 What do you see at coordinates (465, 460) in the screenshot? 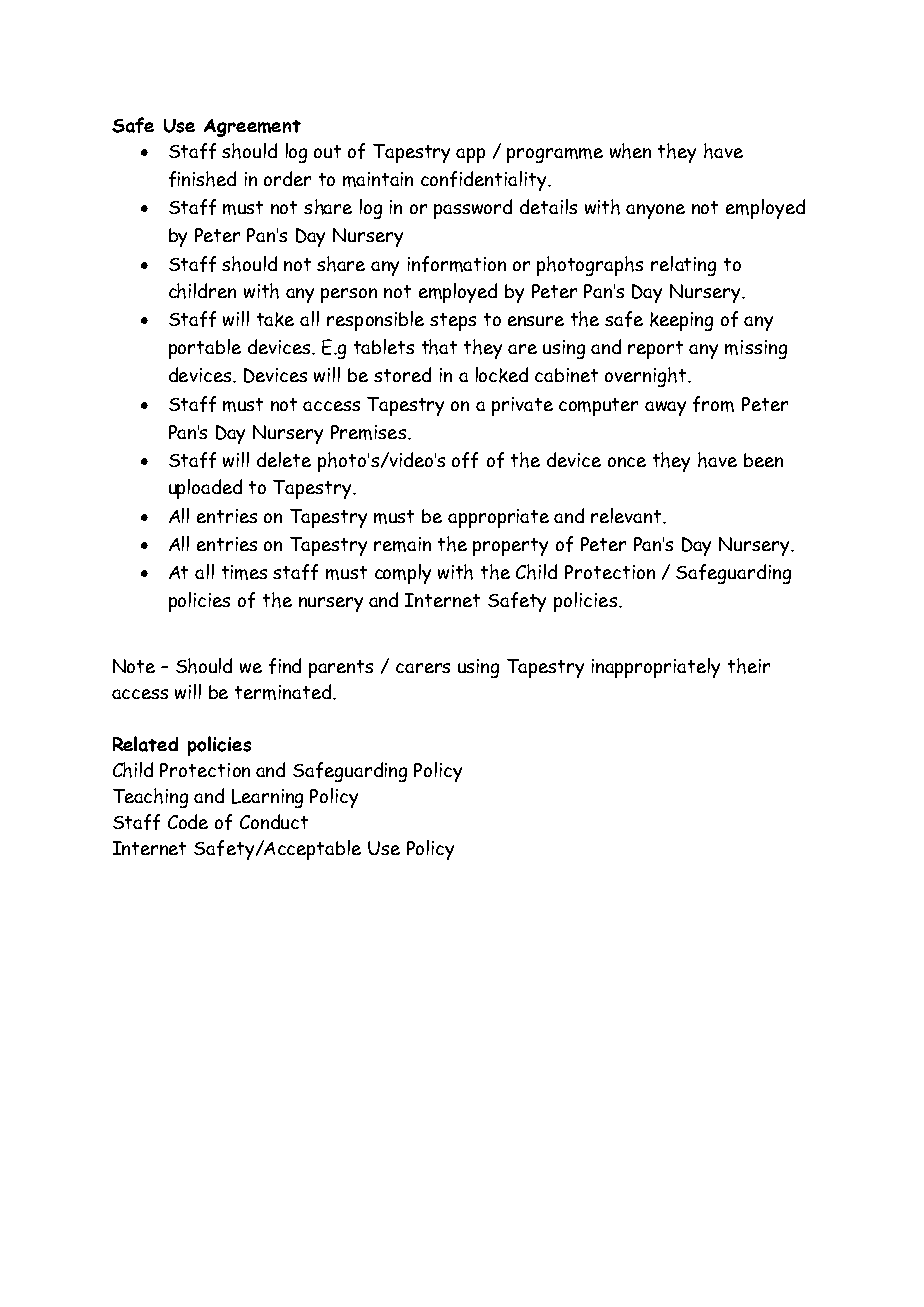
I see `off` at bounding box center [465, 460].
